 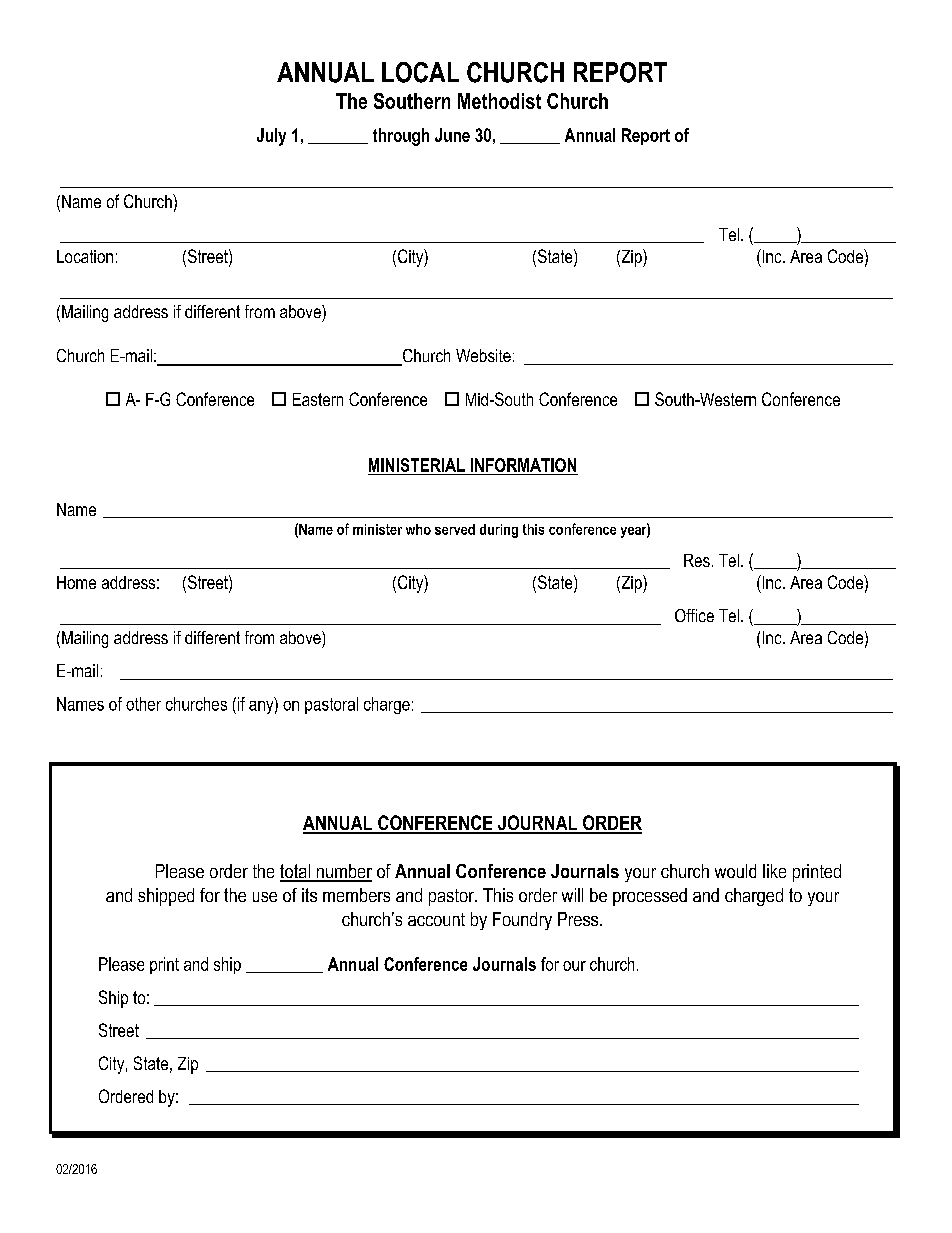 I want to click on LOCAL, so click(x=420, y=72).
